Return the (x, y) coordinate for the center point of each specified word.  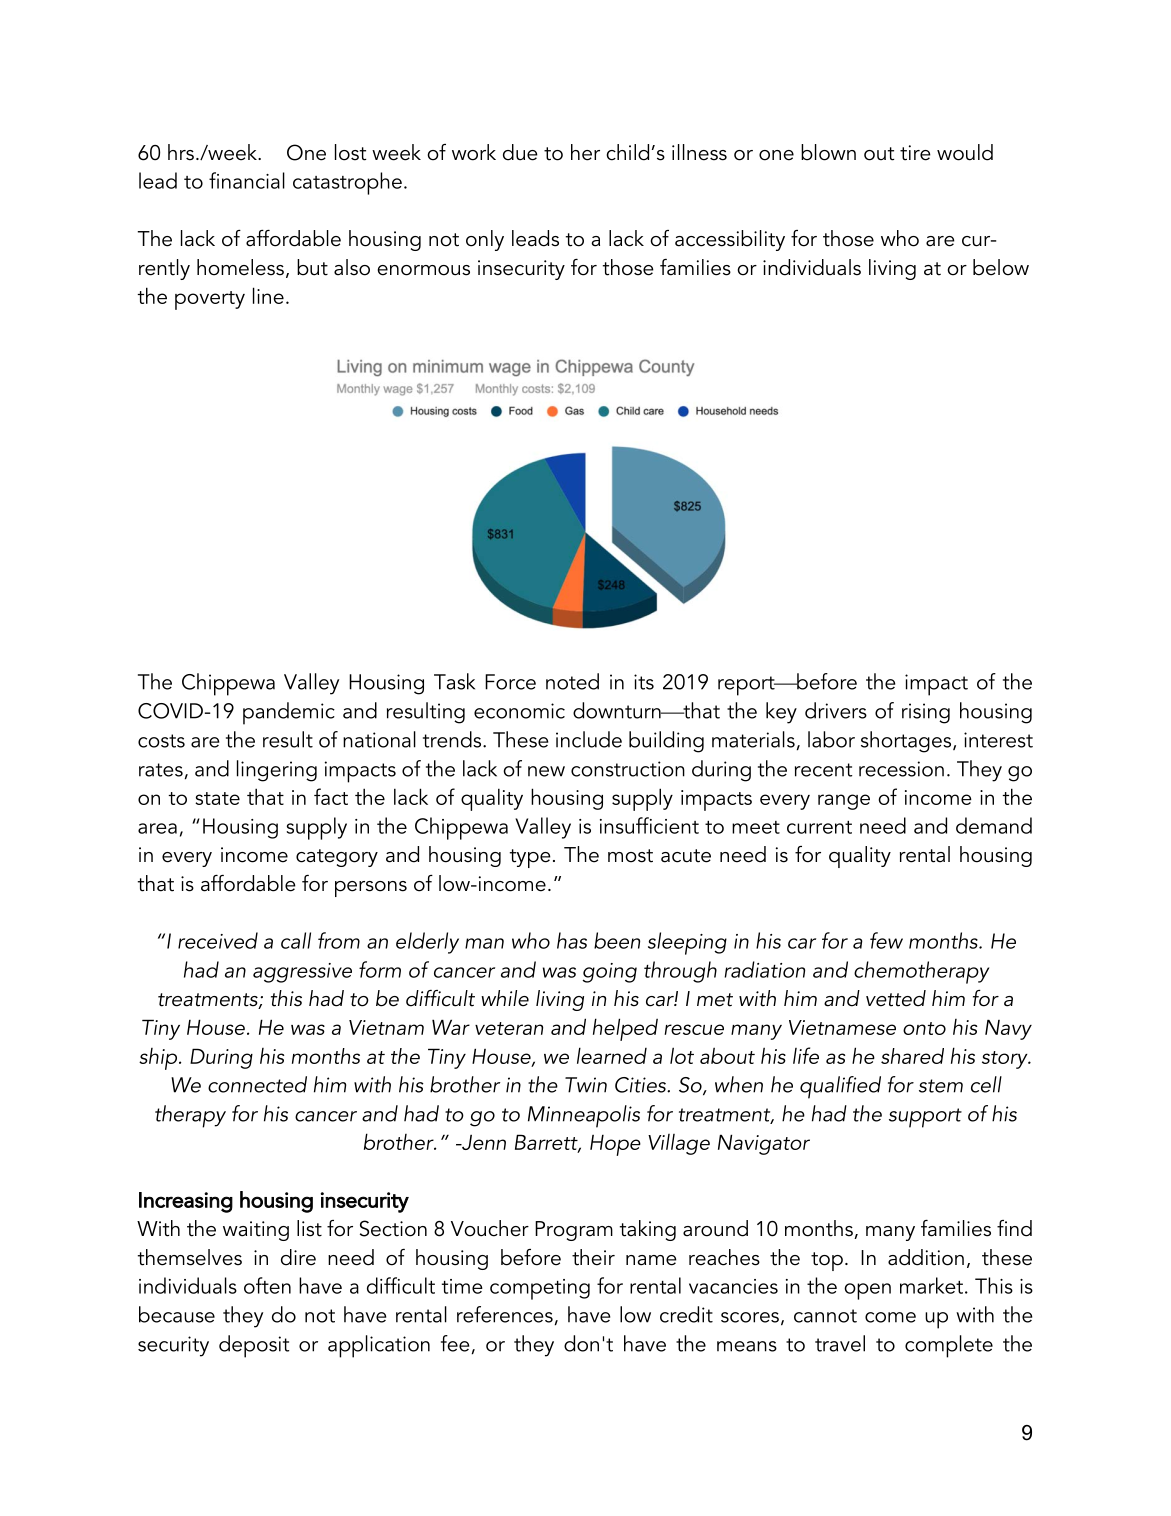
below (1001, 267)
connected (257, 1084)
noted (572, 681)
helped (625, 1029)
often (267, 1285)
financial (247, 180)
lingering (277, 771)
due (520, 152)
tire (915, 153)
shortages (906, 742)
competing (540, 1289)
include (589, 739)
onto (924, 1028)
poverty (210, 300)
